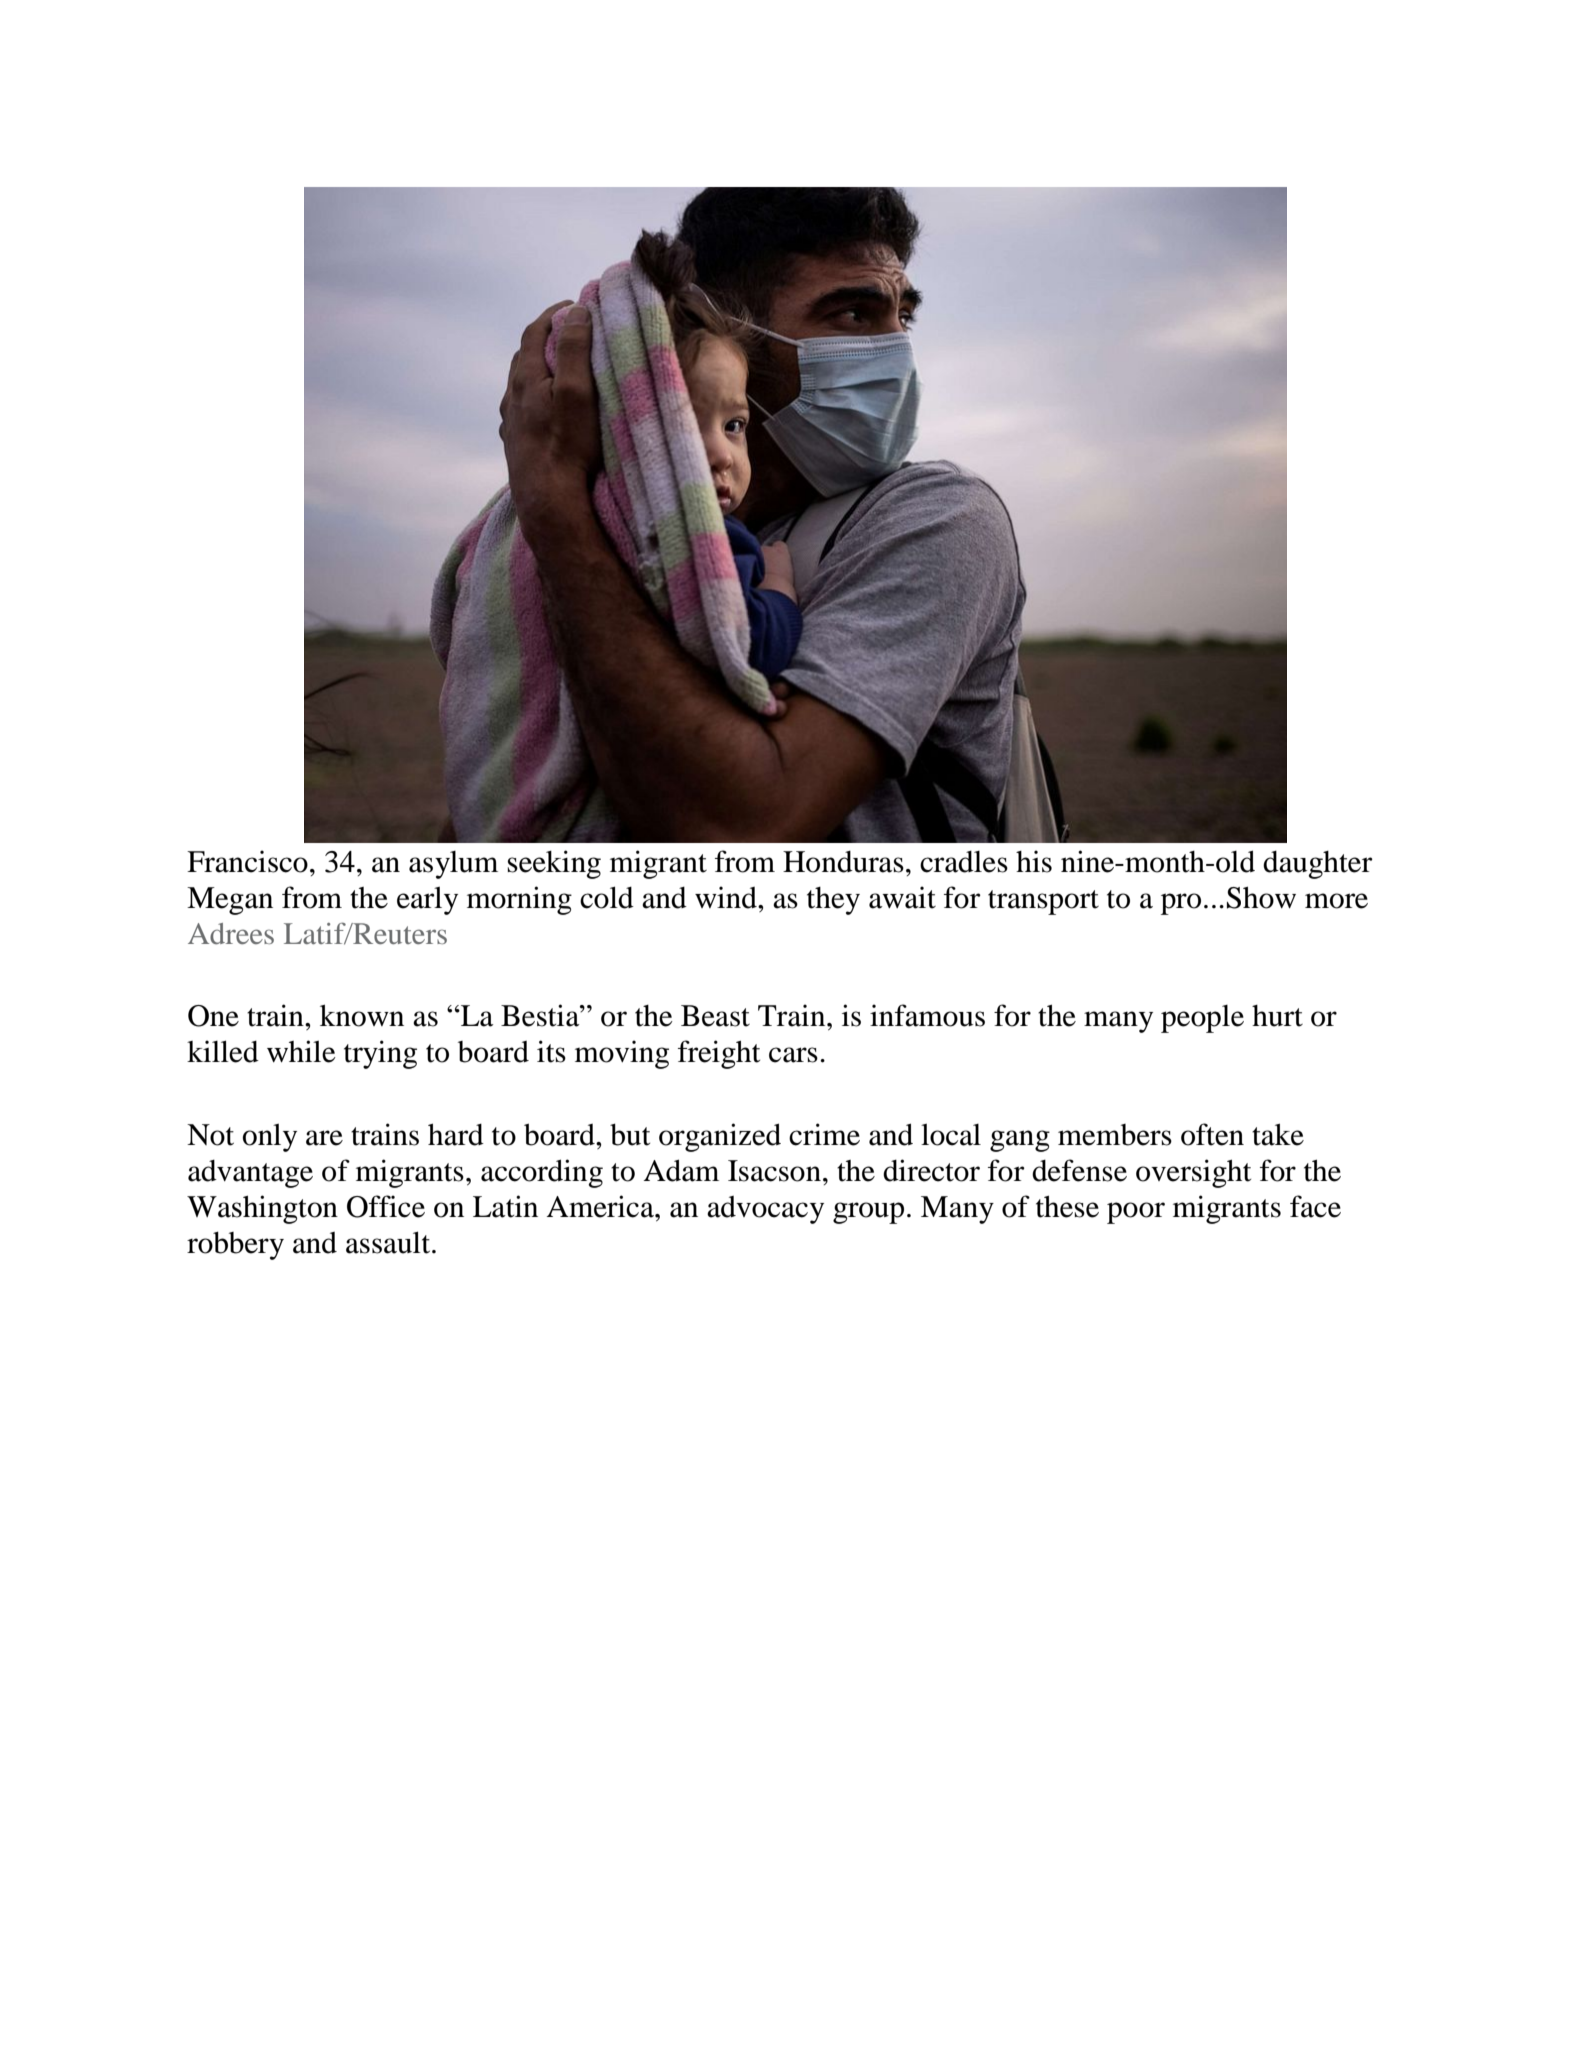 The height and width of the screenshot is (2062, 1593). Describe the element at coordinates (453, 865) in the screenshot. I see `asylum` at that location.
